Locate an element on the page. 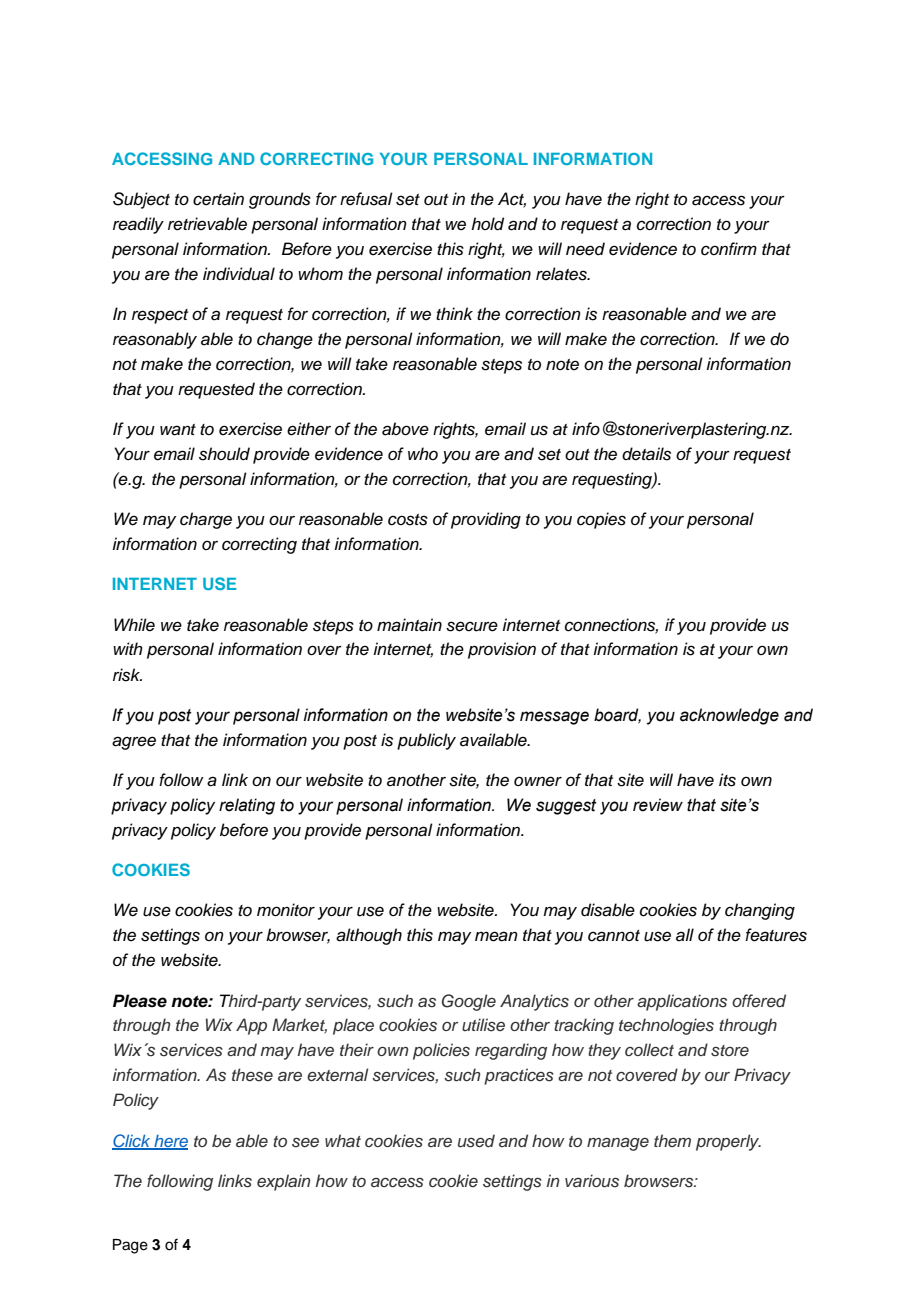 The image size is (924, 1308). hold is located at coordinates (487, 224).
